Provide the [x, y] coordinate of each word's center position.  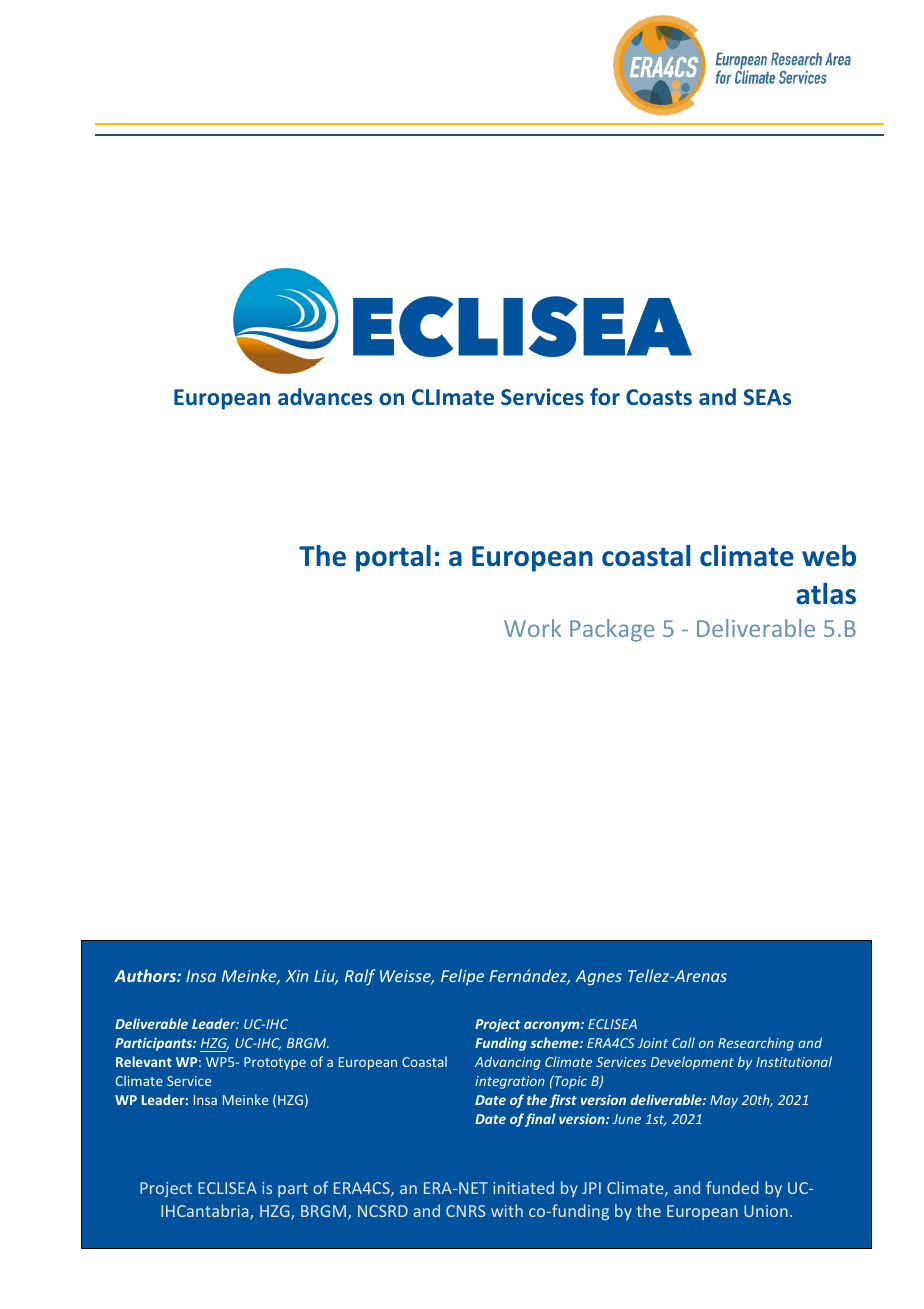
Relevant [144, 1061]
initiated [523, 1187]
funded [732, 1187]
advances [325, 396]
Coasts [659, 397]
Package [612, 630]
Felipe [462, 977]
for [605, 396]
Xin [297, 976]
